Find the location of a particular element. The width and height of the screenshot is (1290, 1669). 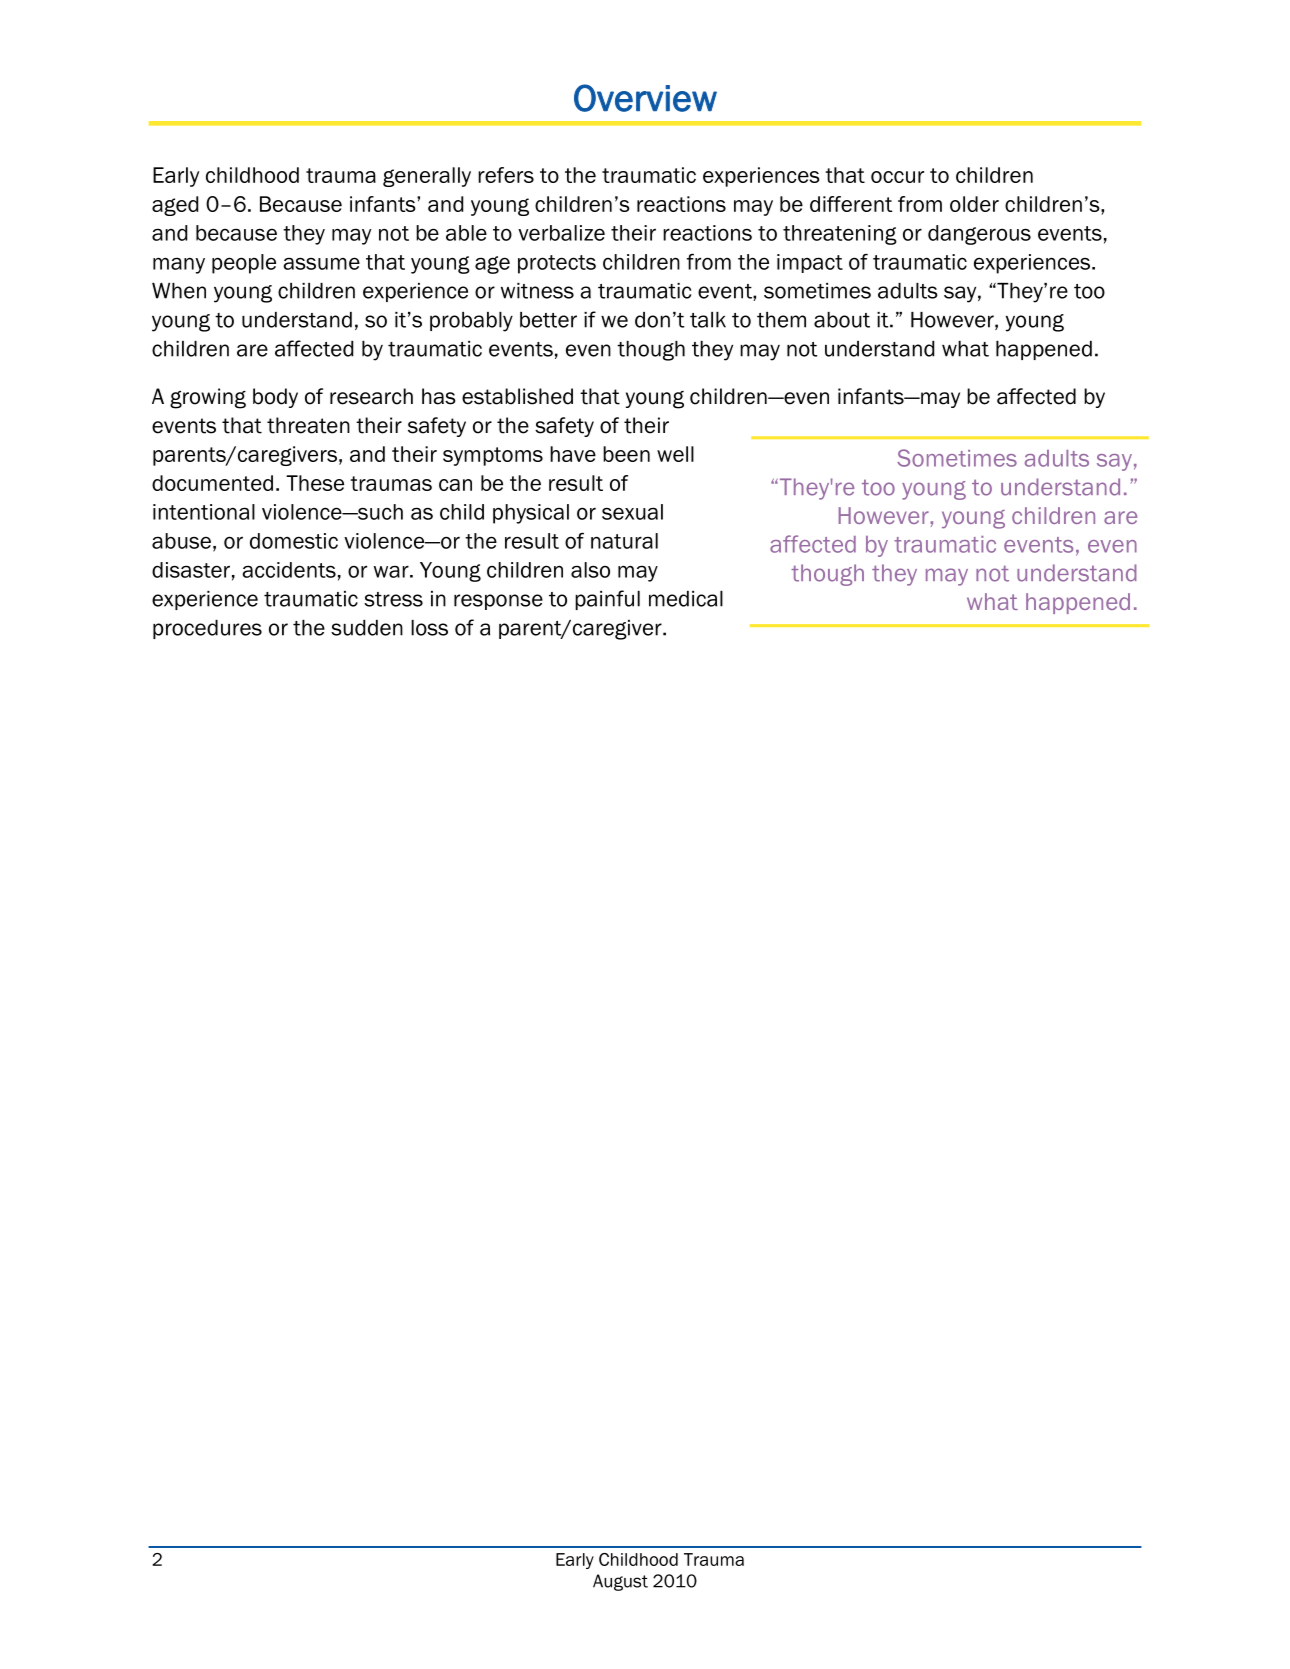

occur is located at coordinates (897, 177).
